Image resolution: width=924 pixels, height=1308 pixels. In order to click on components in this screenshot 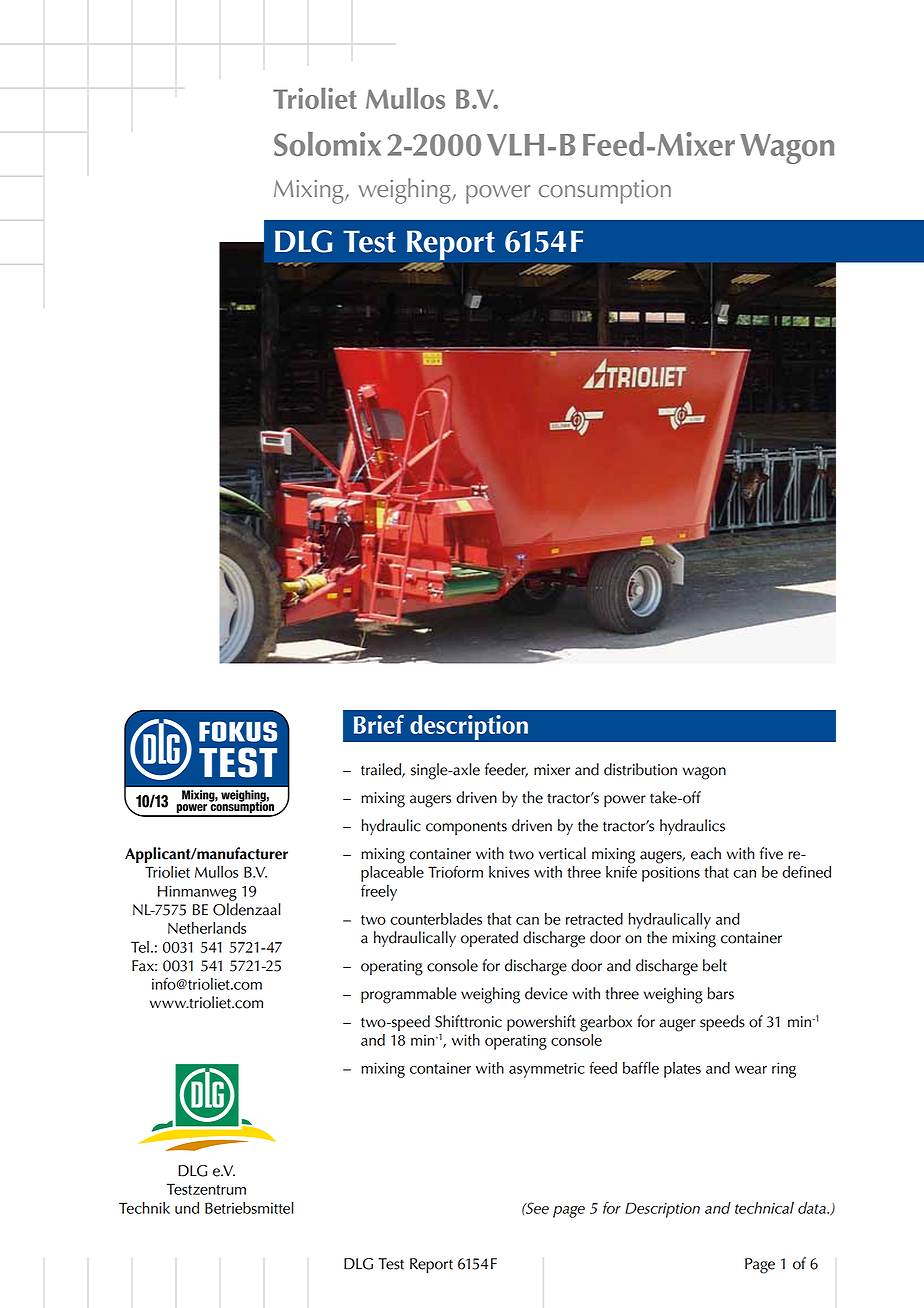, I will do `click(466, 828)`.
